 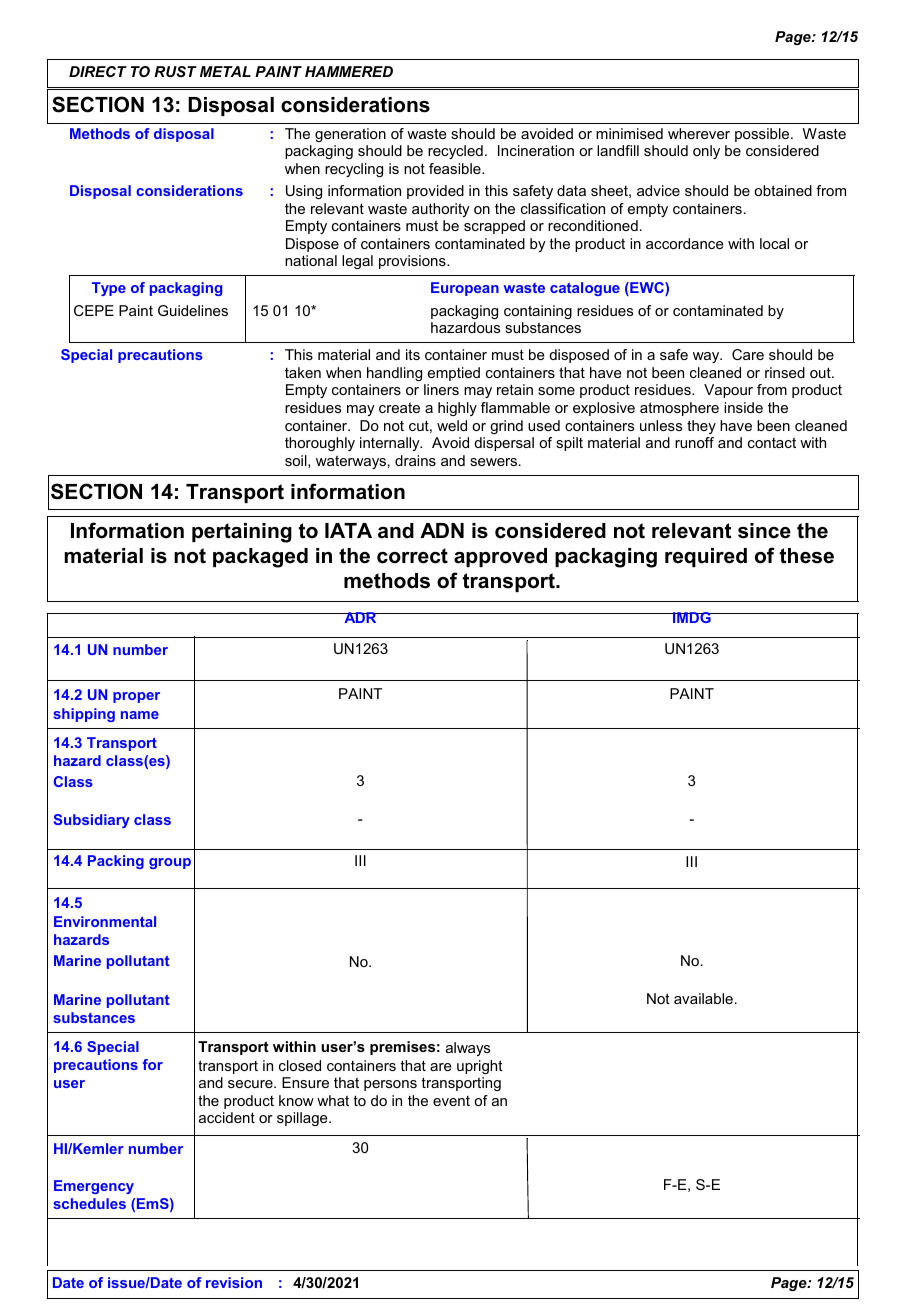 What do you see at coordinates (703, 998) in the image?
I see `available` at bounding box center [703, 998].
